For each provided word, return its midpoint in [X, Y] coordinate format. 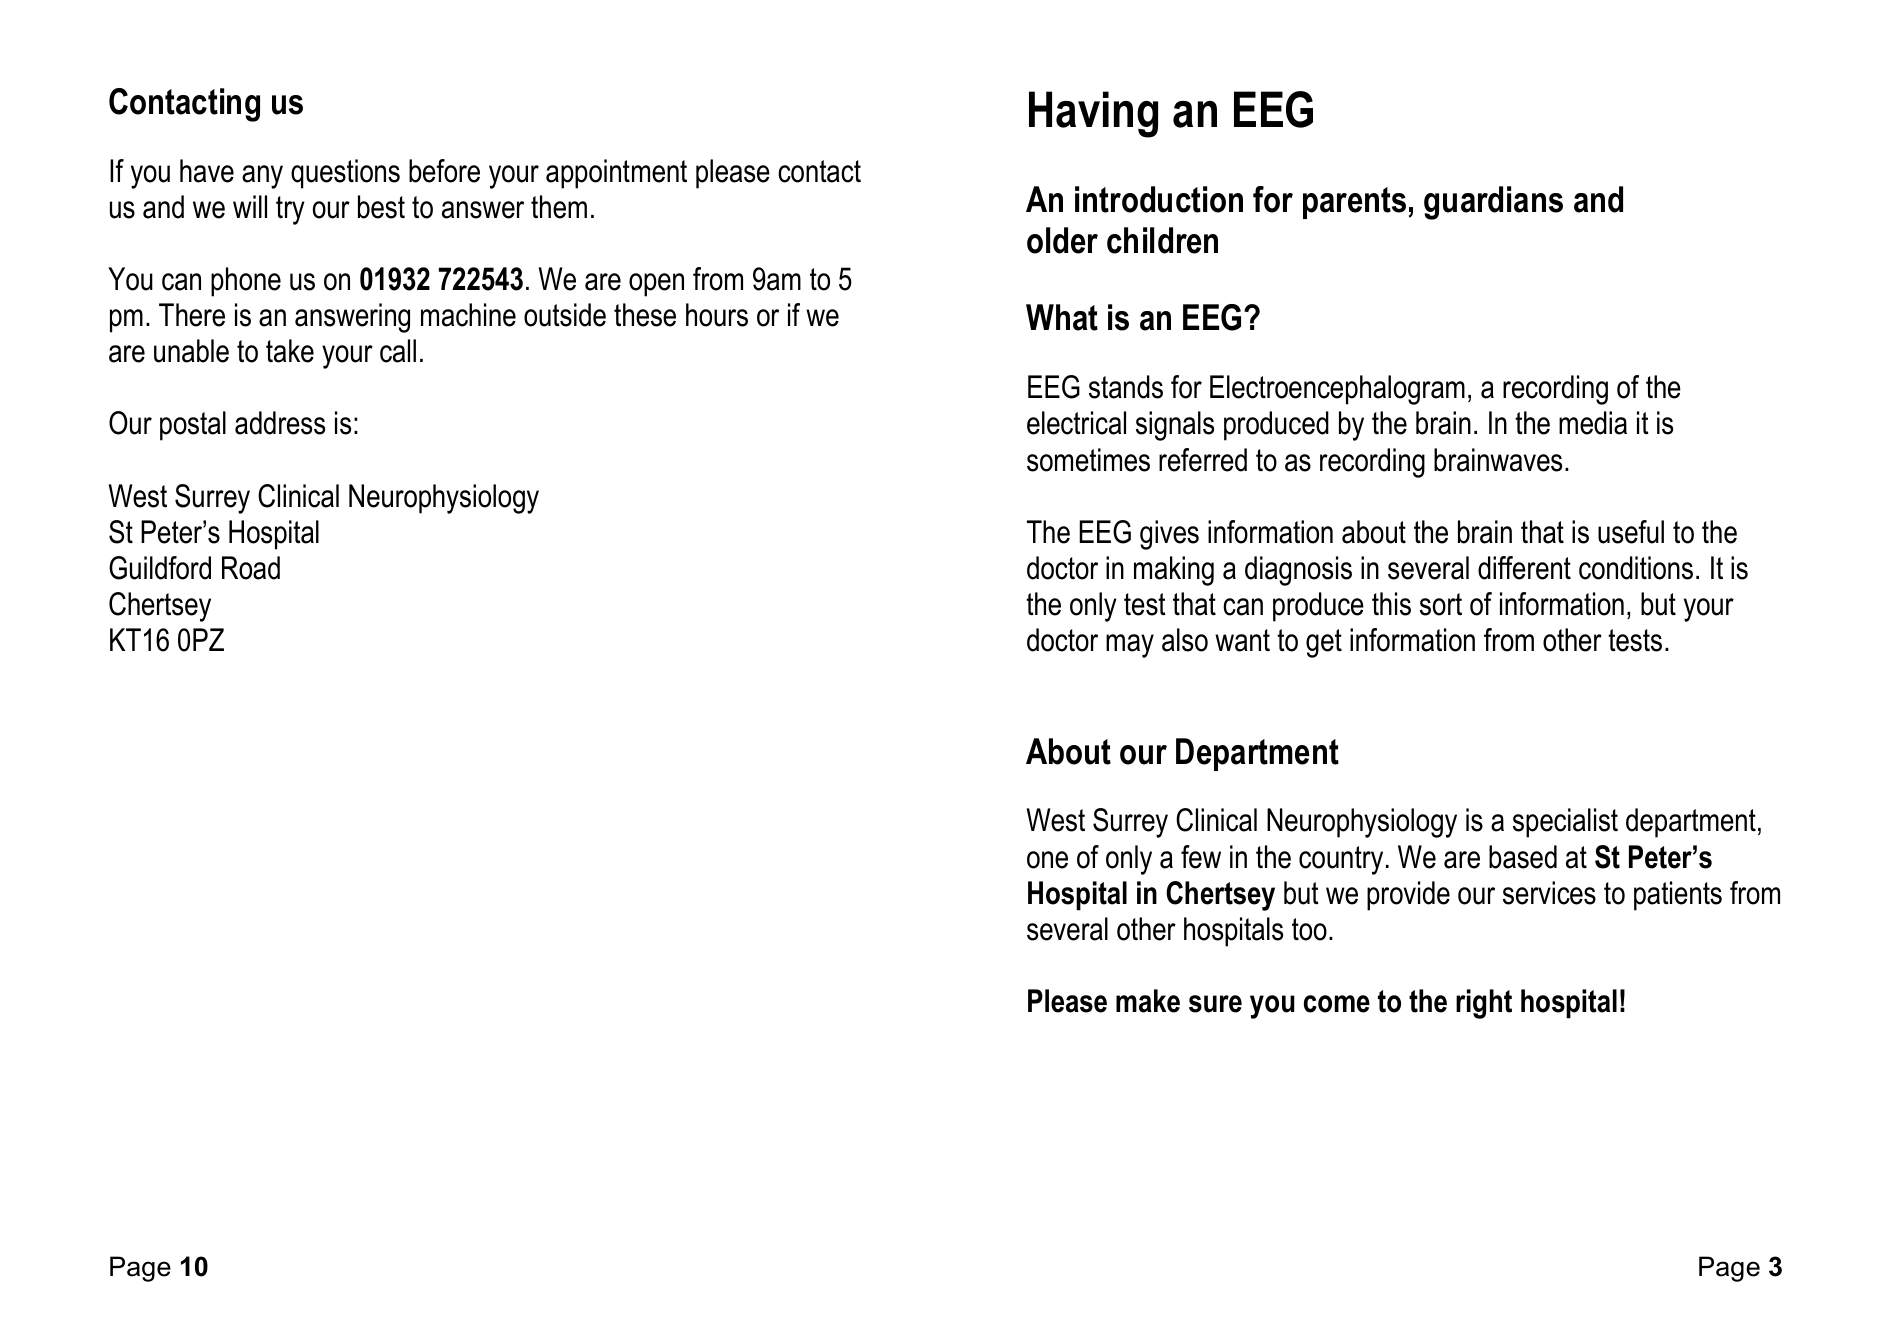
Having [1093, 114]
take [290, 351]
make [1148, 1001]
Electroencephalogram [1337, 390]
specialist [1565, 823]
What [1062, 317]
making [1174, 571]
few [1201, 857]
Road [251, 568]
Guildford [160, 568]
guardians [1493, 203]
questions [345, 174]
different [1524, 568]
